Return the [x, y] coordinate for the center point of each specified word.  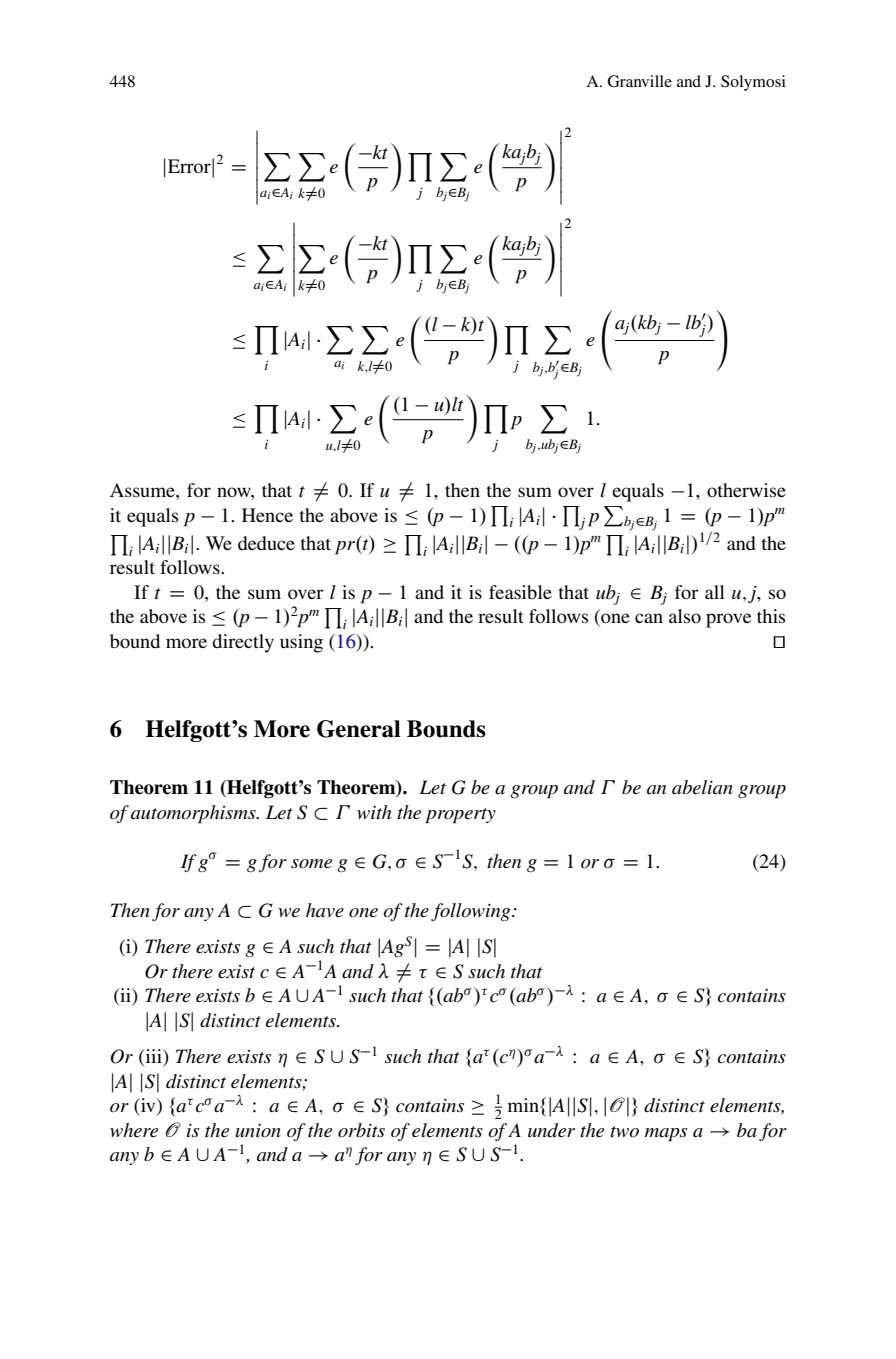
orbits [361, 1130]
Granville [639, 81]
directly [243, 643]
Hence [267, 515]
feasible [520, 592]
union [258, 1131]
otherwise [746, 490]
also [685, 616]
